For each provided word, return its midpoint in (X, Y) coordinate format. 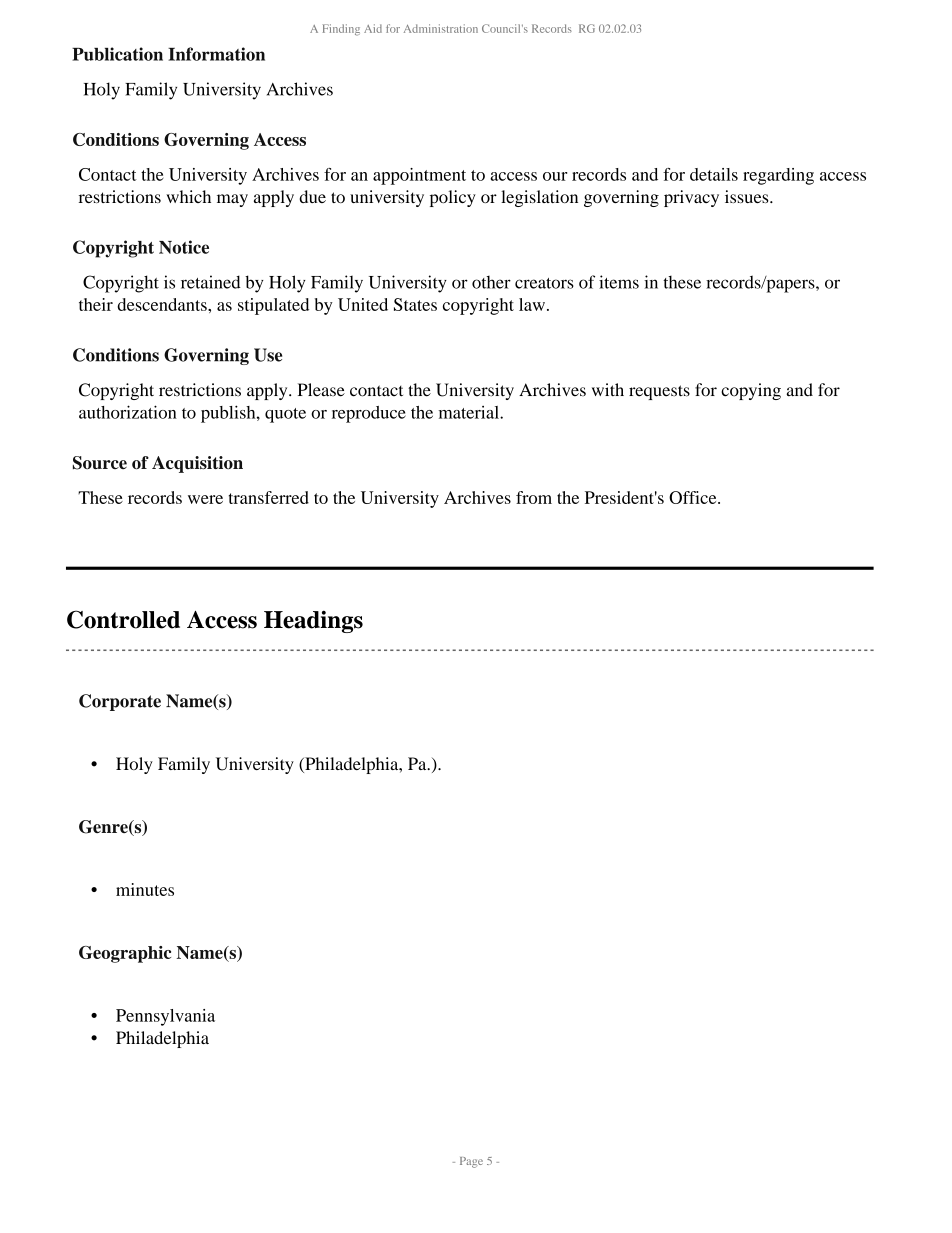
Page (471, 1162)
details (714, 174)
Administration (441, 28)
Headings (313, 621)
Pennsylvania (165, 1017)
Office (694, 497)
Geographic (125, 954)
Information (216, 54)
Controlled (123, 619)
